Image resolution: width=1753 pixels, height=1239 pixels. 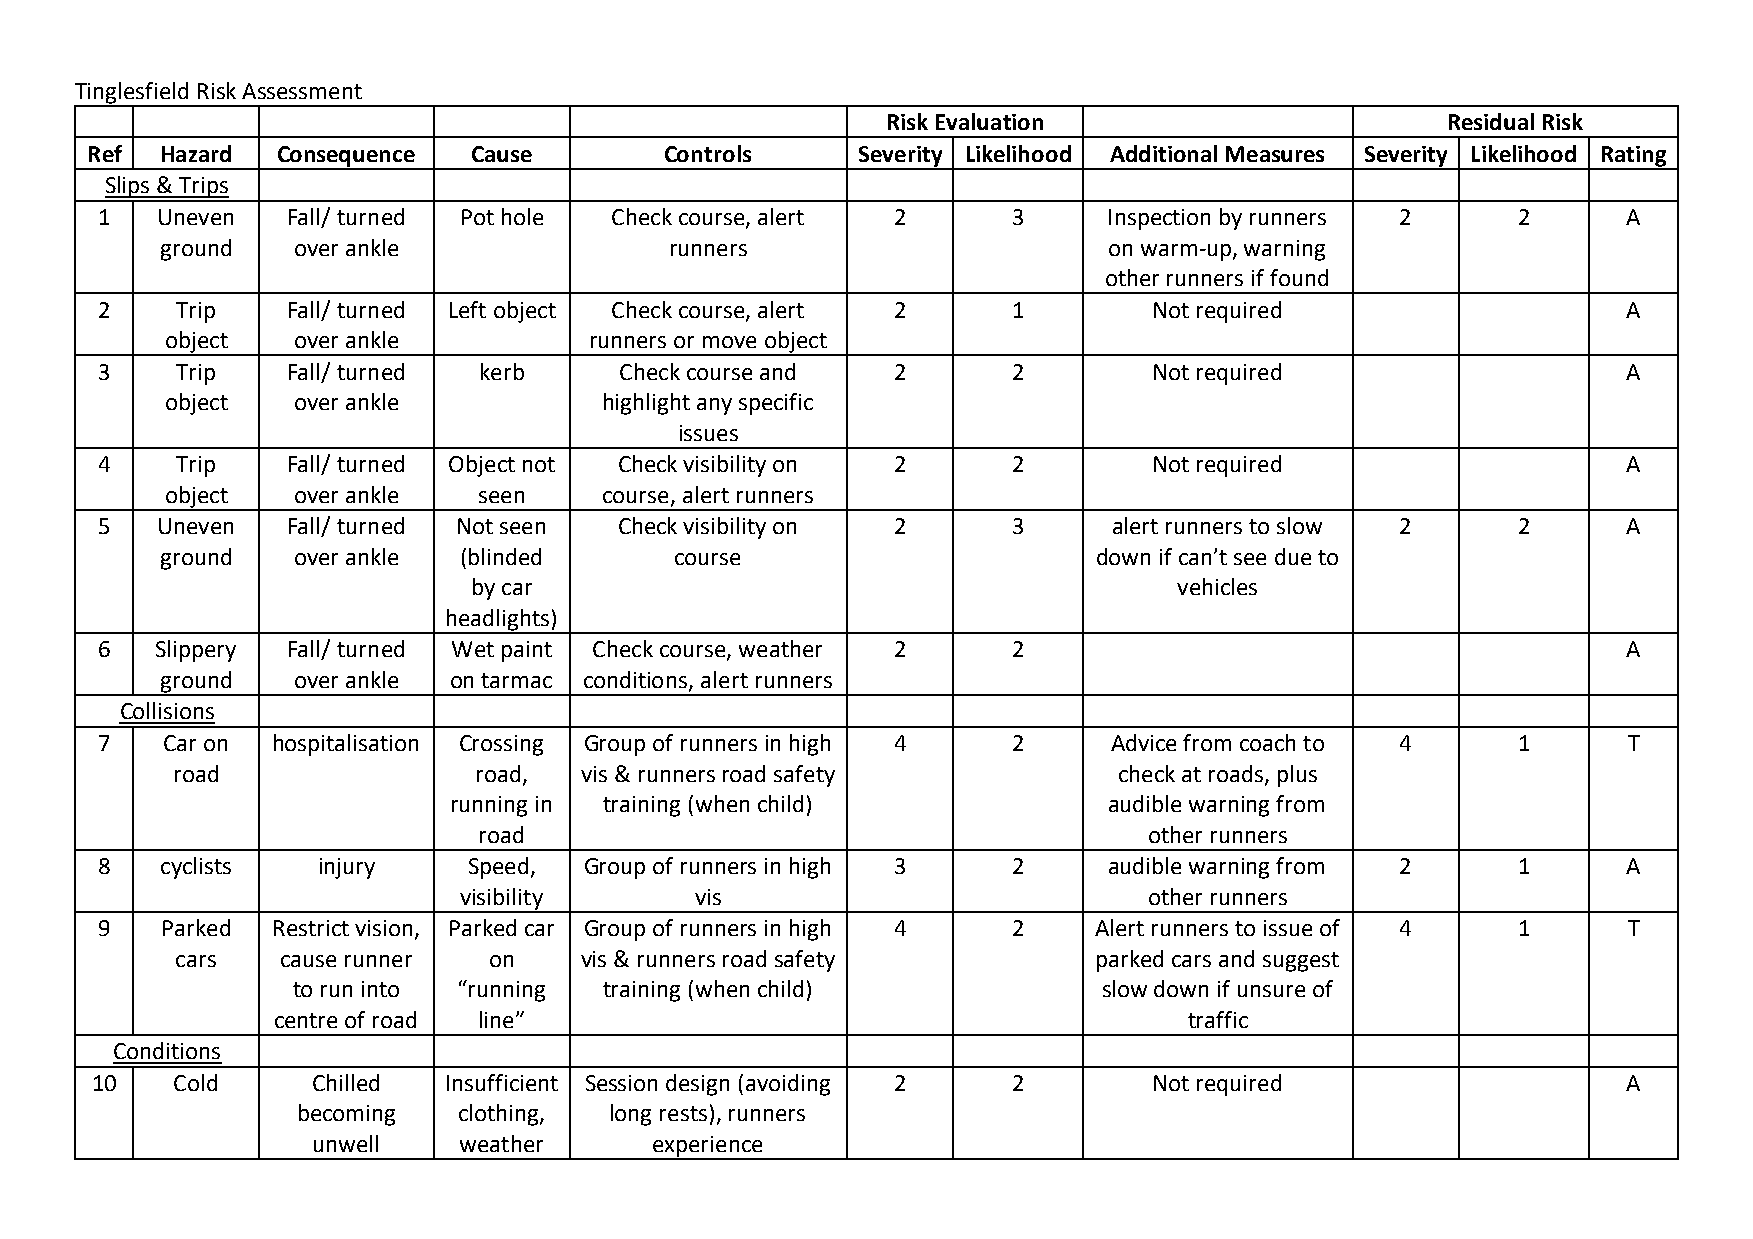 I want to click on Assessment, so click(x=302, y=91).
